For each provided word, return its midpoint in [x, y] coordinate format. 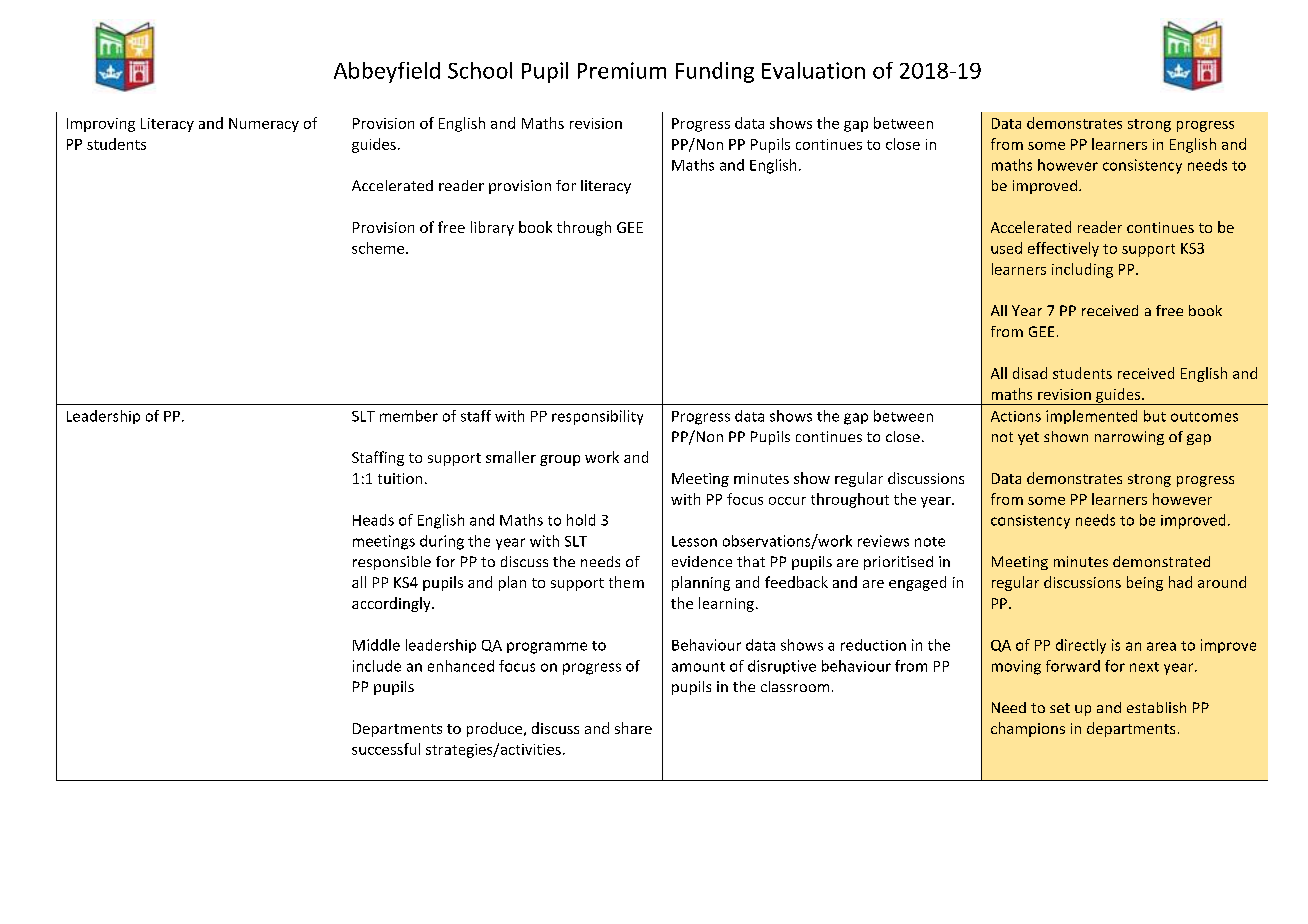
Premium [622, 70]
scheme [379, 248]
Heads [373, 520]
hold [581, 520]
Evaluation [813, 70]
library [492, 228]
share [633, 728]
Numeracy [264, 125]
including [1082, 270]
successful [386, 749]
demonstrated [1161, 561]
